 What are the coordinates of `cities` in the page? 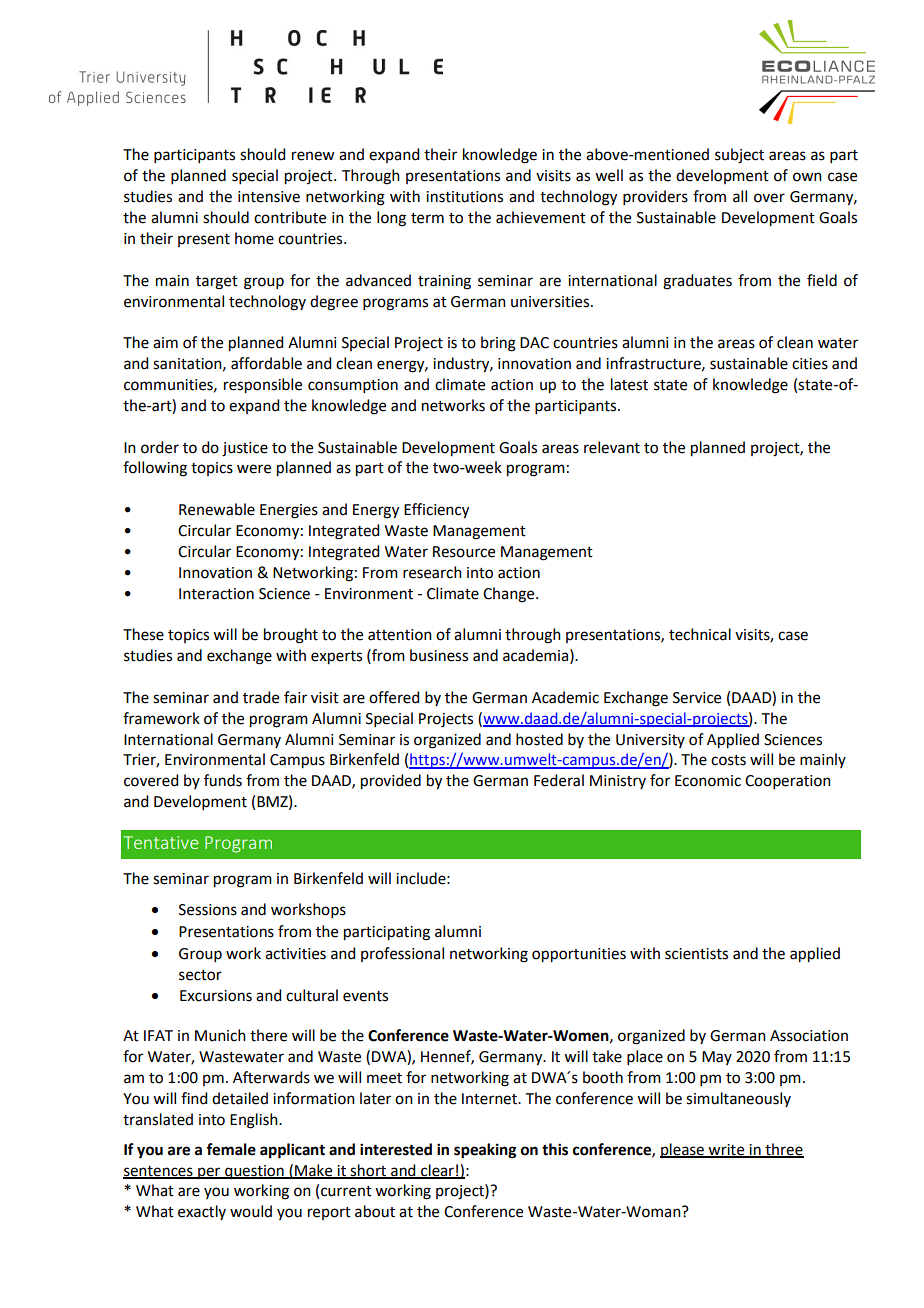 It's located at (810, 364).
